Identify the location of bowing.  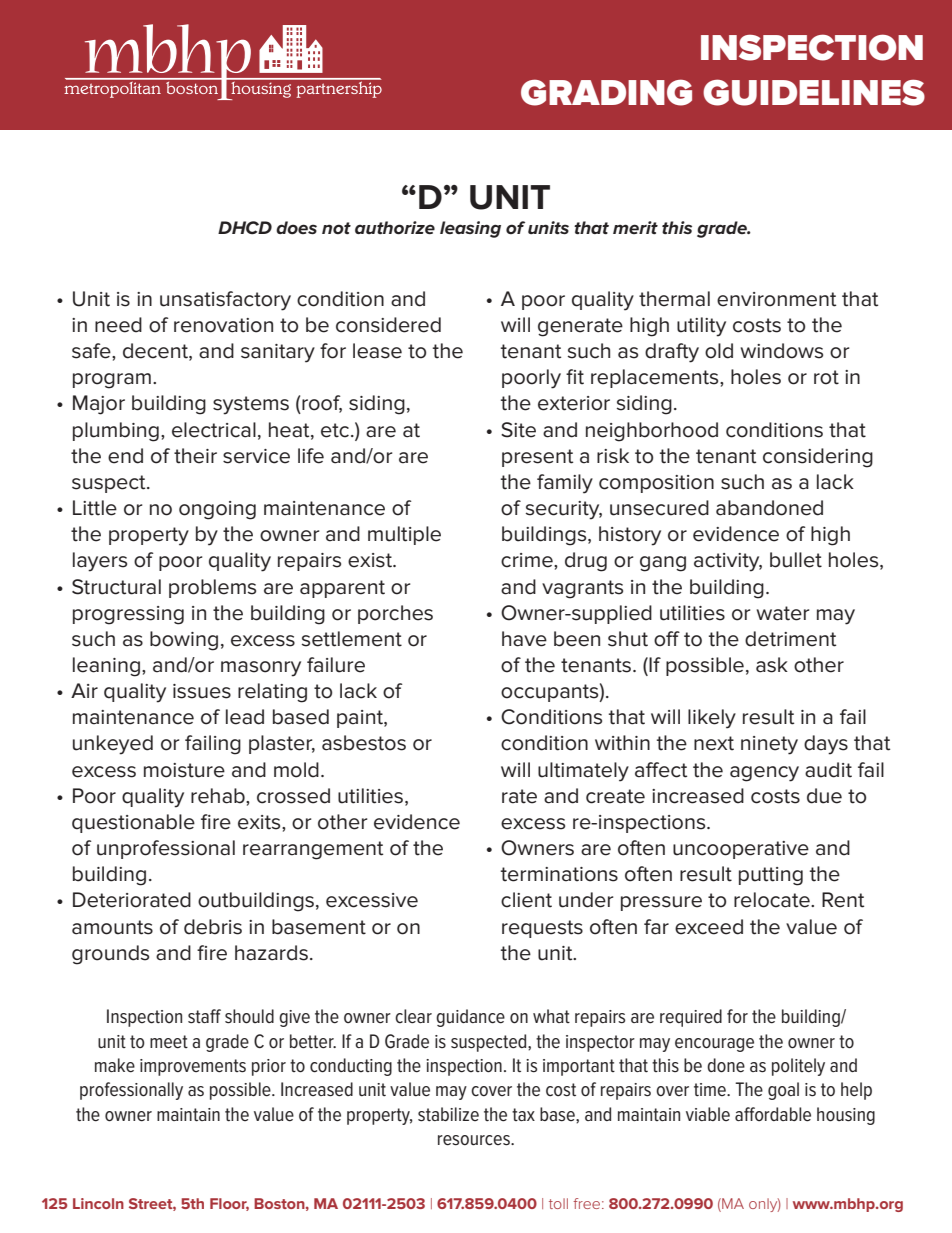
(184, 641).
